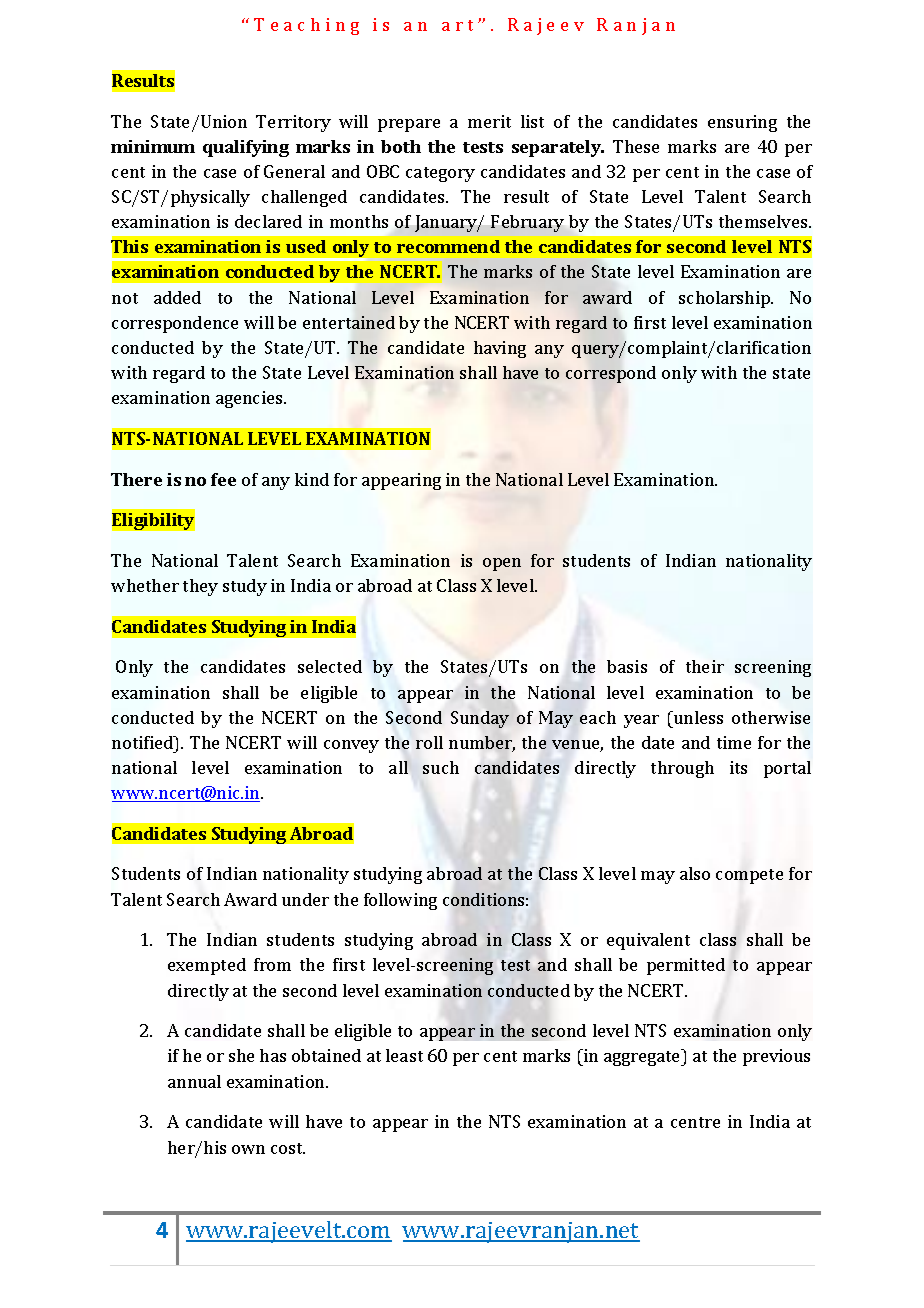  Describe the element at coordinates (440, 174) in the page. I see `category` at that location.
